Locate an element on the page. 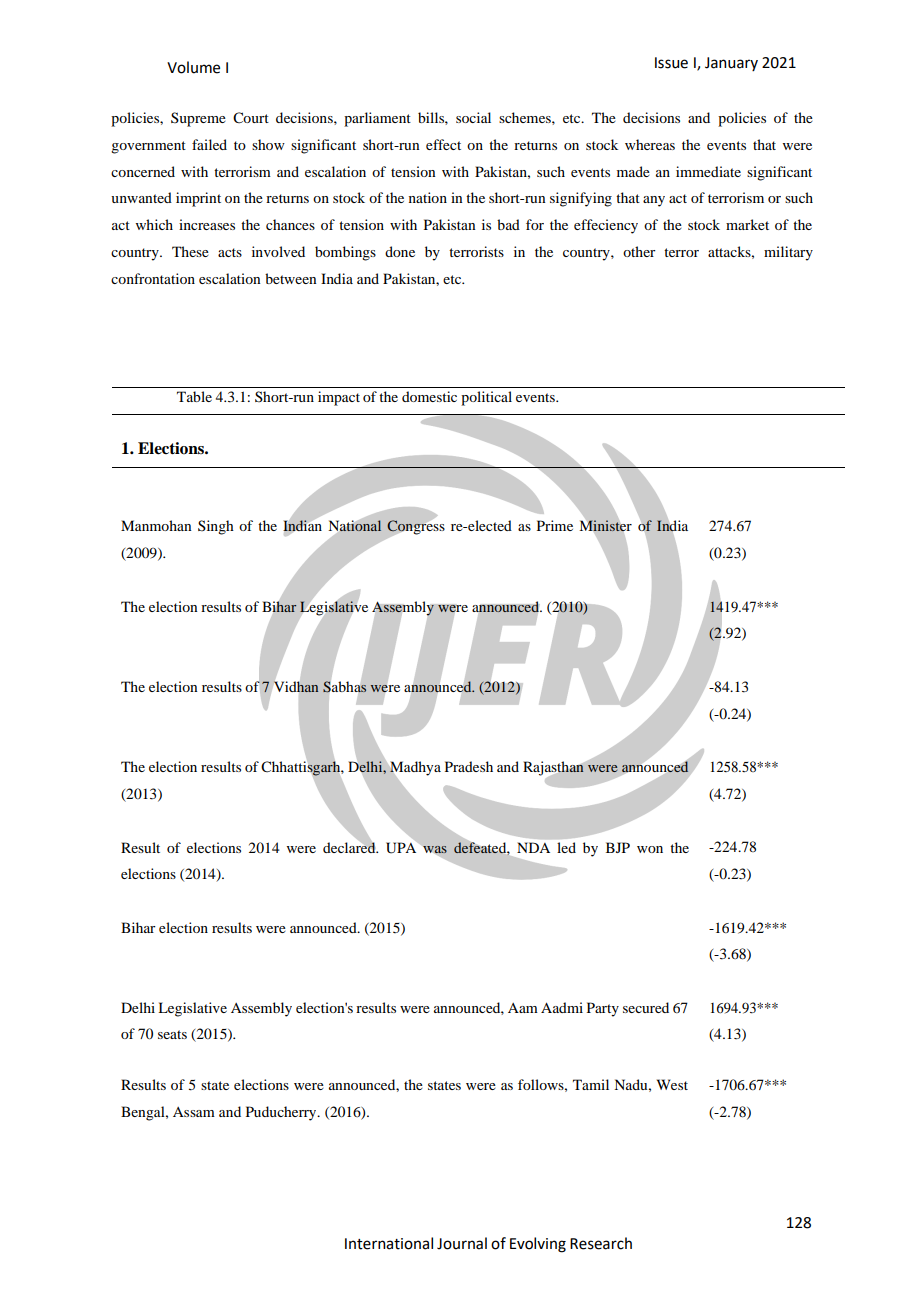 This page has width=924, height=1307. Journal is located at coordinates (462, 1243).
